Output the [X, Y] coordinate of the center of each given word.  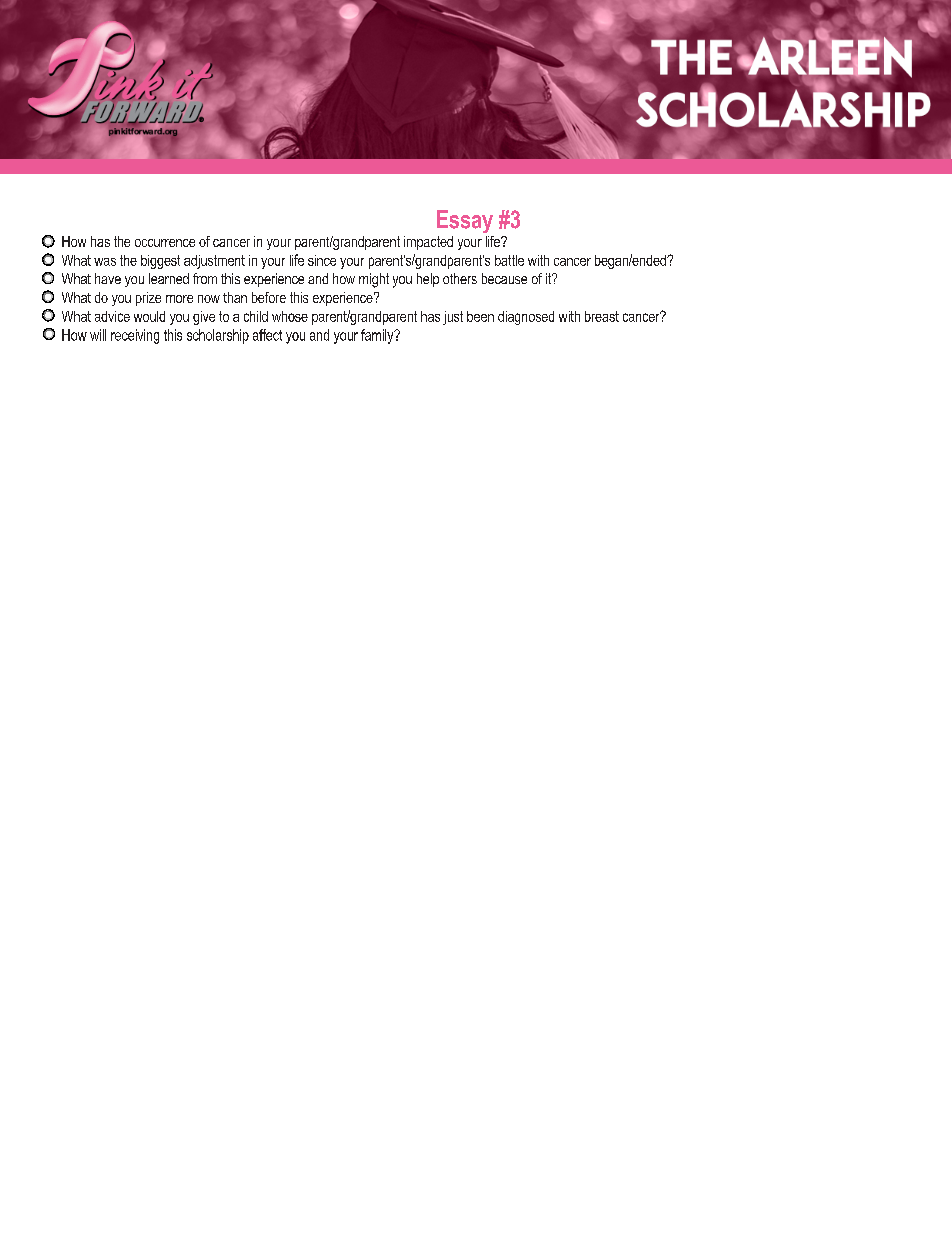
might [374, 280]
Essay [465, 221]
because [504, 278]
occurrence [165, 243]
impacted [428, 243]
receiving [135, 336]
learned [169, 278]
